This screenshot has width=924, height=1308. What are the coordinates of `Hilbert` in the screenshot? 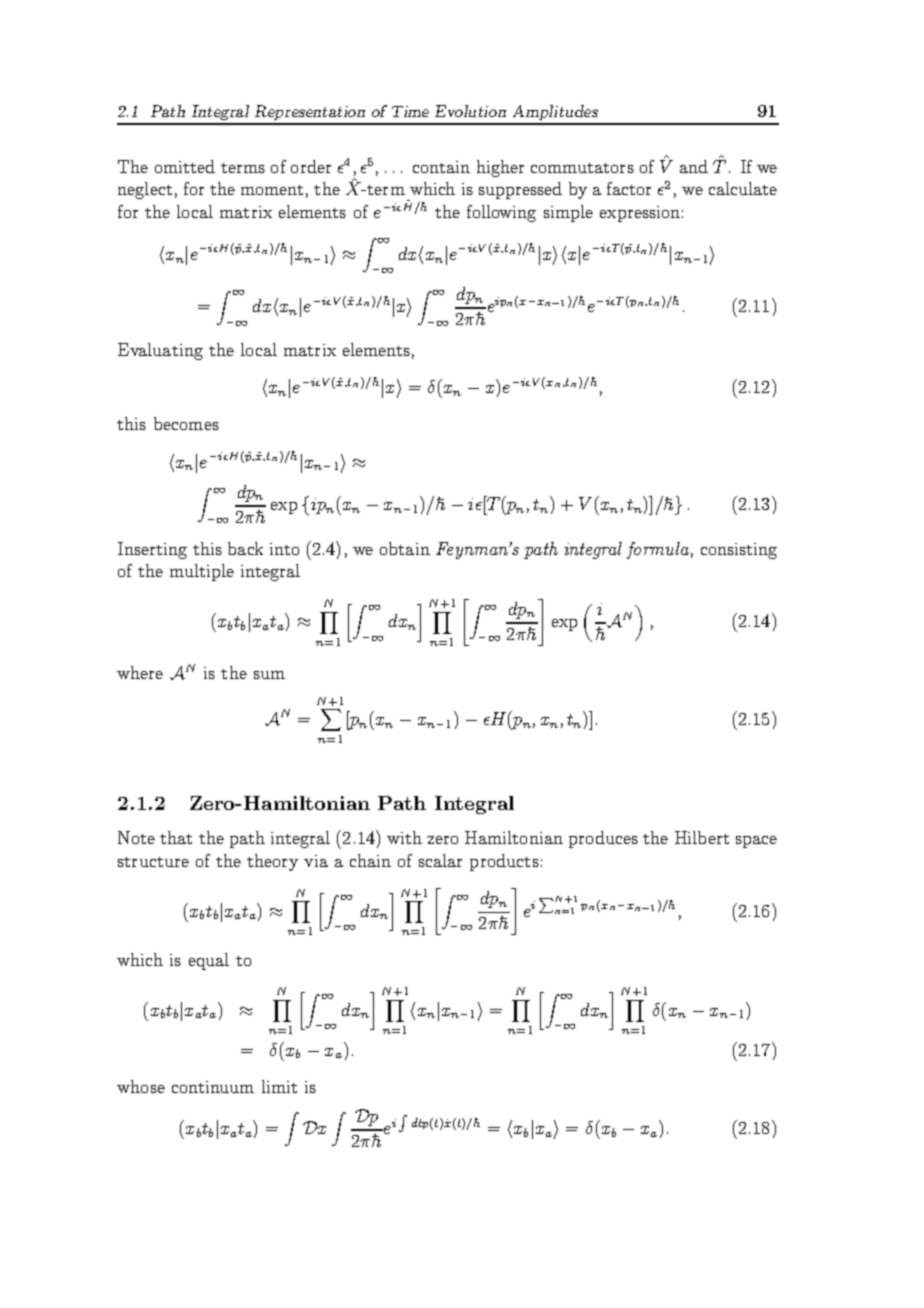 It's located at (702, 837).
